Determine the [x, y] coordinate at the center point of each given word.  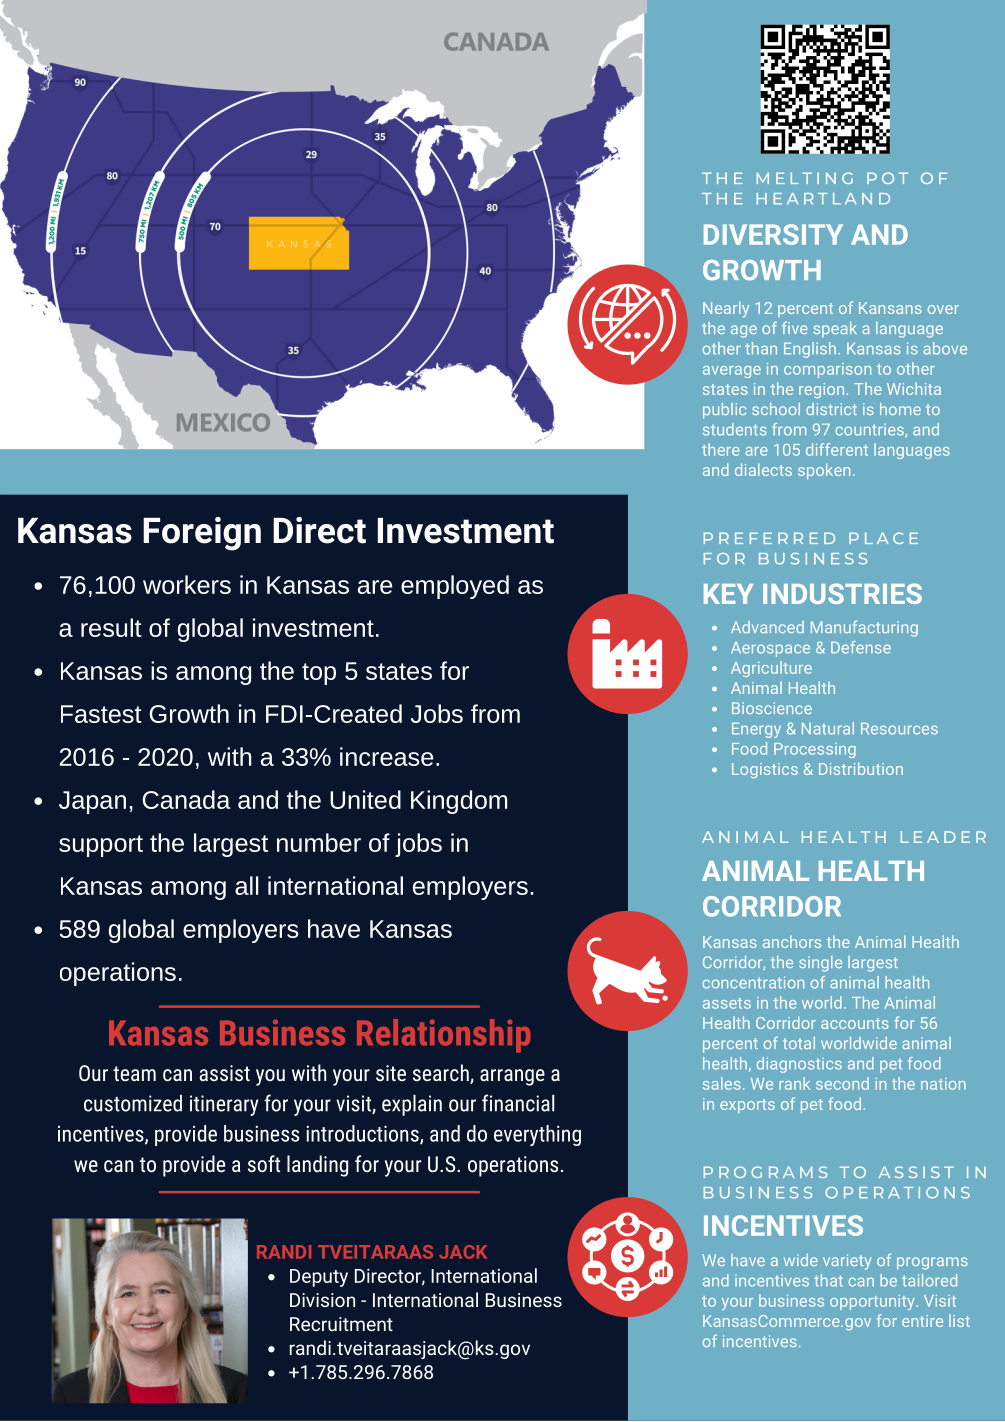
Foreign [202, 534]
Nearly [726, 309]
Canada [187, 799]
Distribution [861, 768]
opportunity [873, 1302]
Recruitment [341, 1324]
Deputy [319, 1278]
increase [386, 756]
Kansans [890, 308]
